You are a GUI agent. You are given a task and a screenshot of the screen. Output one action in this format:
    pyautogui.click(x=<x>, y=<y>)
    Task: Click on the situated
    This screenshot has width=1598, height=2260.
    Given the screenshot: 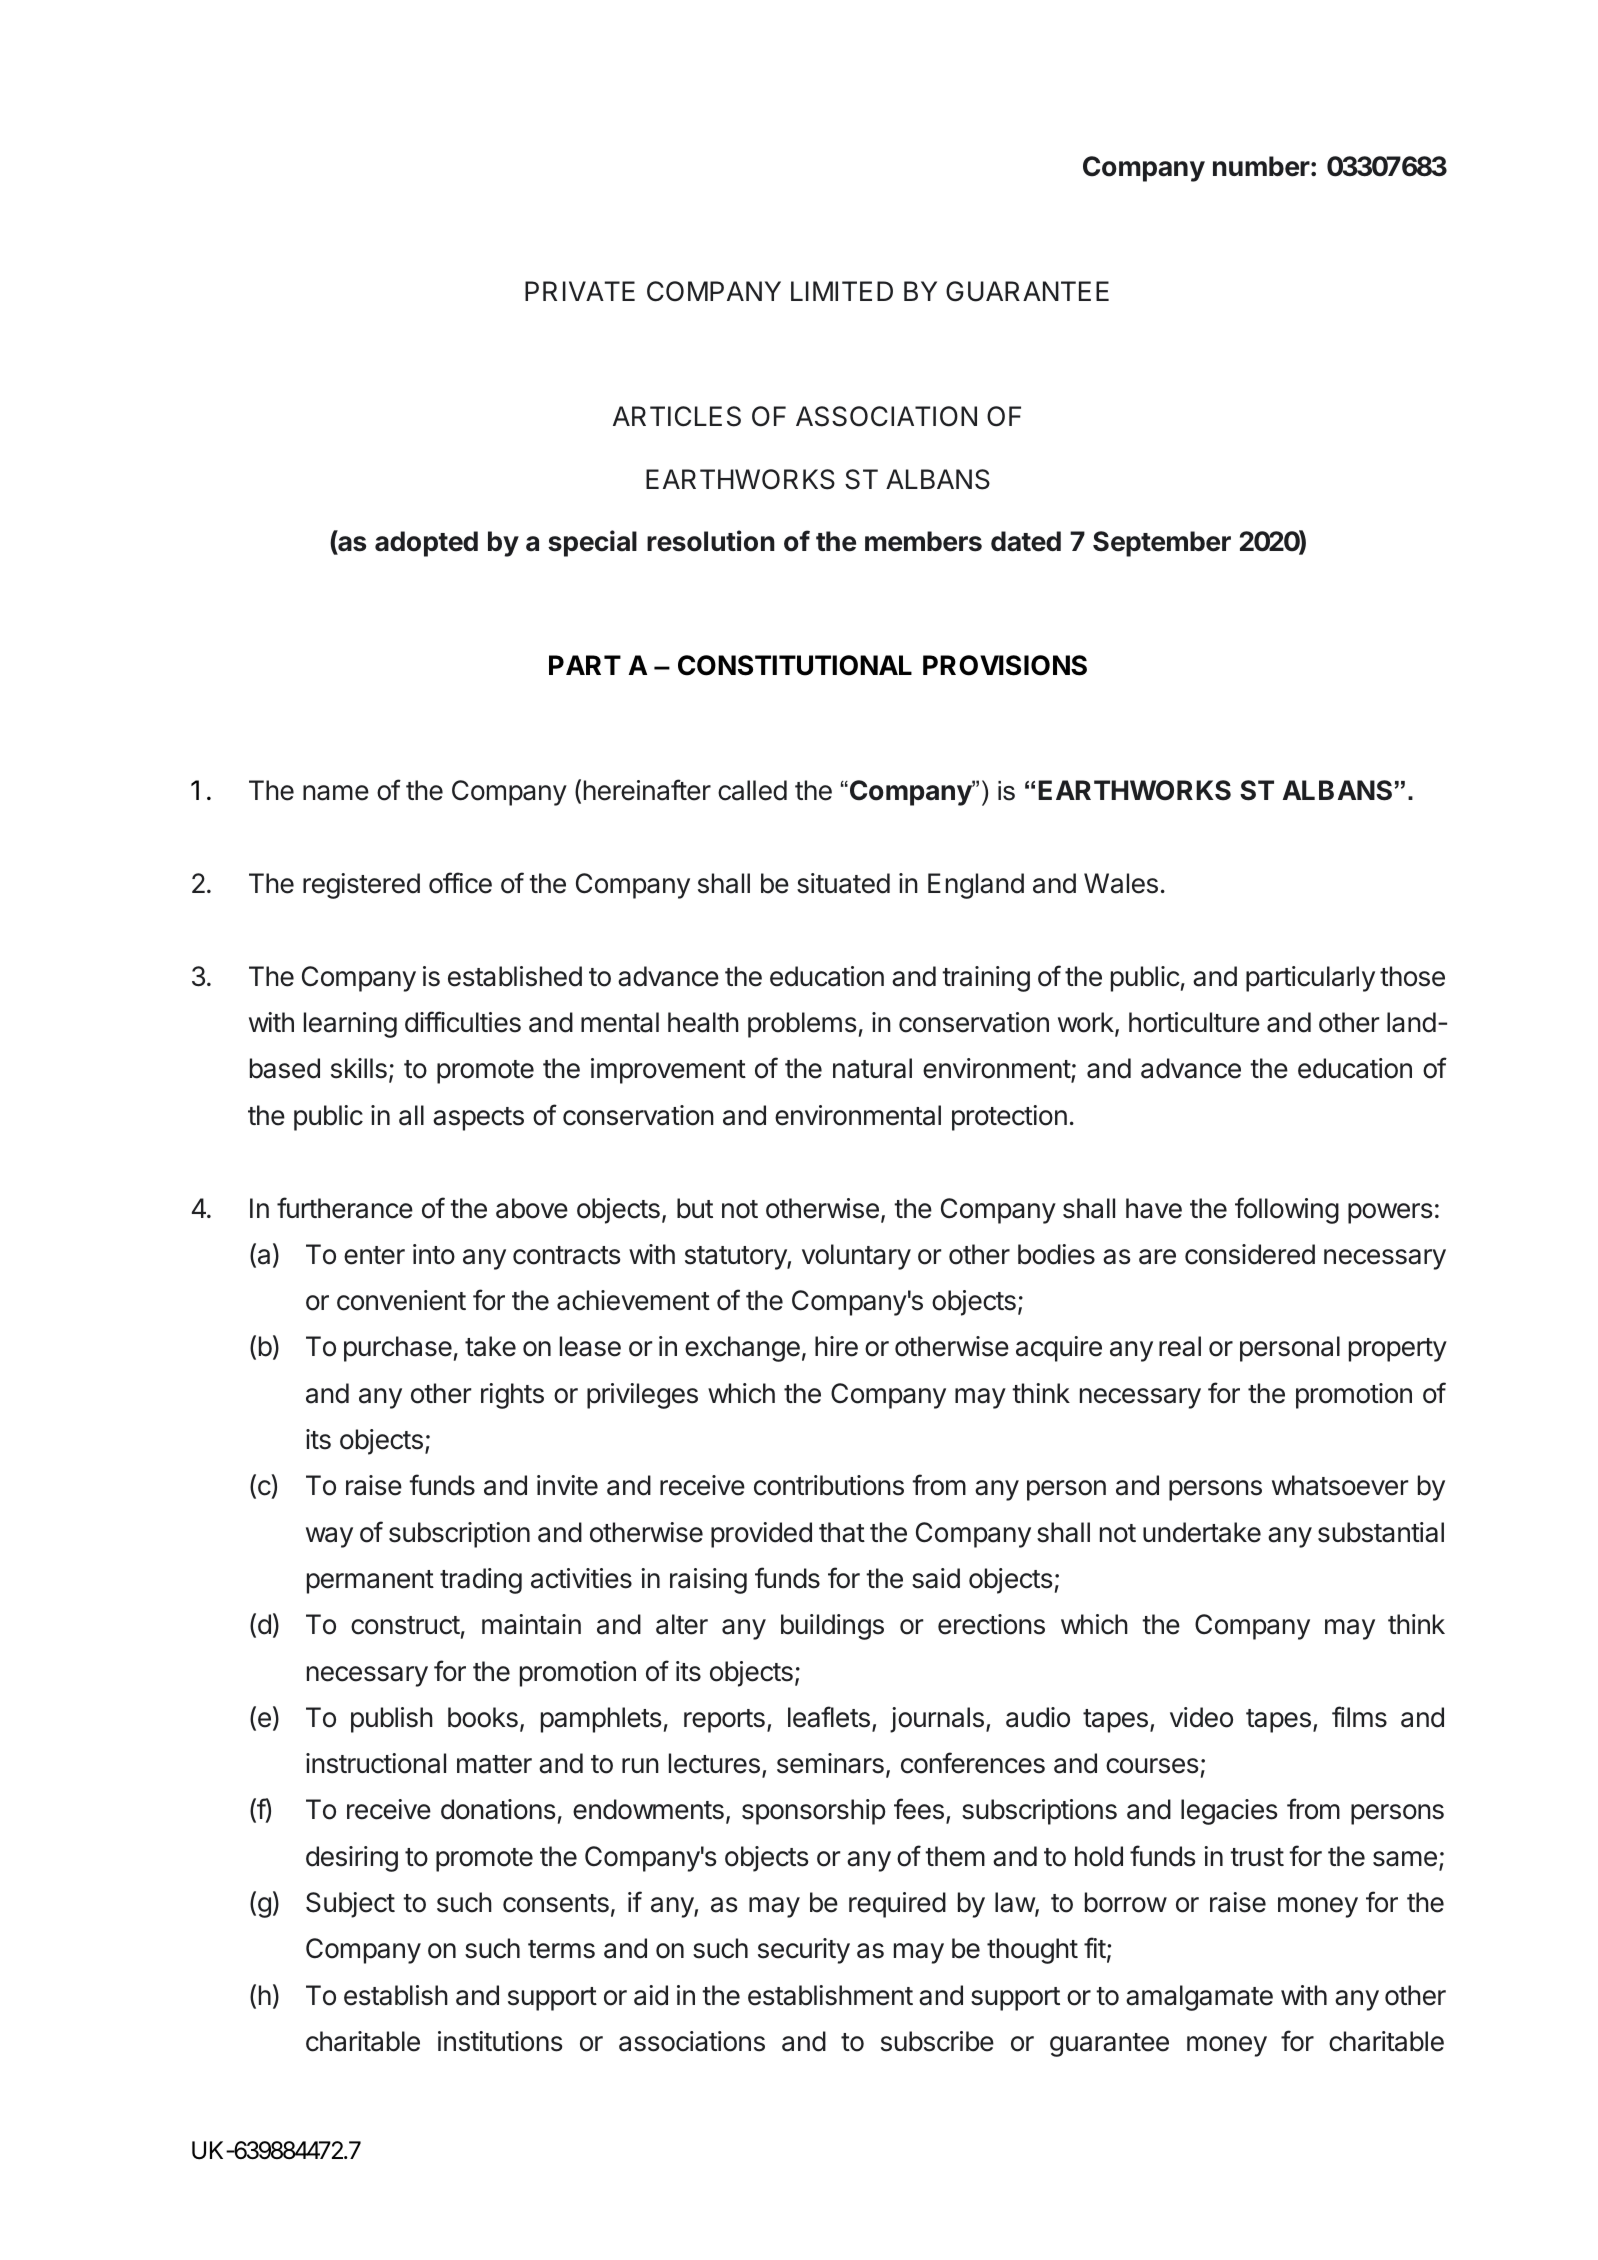 What is the action you would take?
    pyautogui.click(x=843, y=883)
